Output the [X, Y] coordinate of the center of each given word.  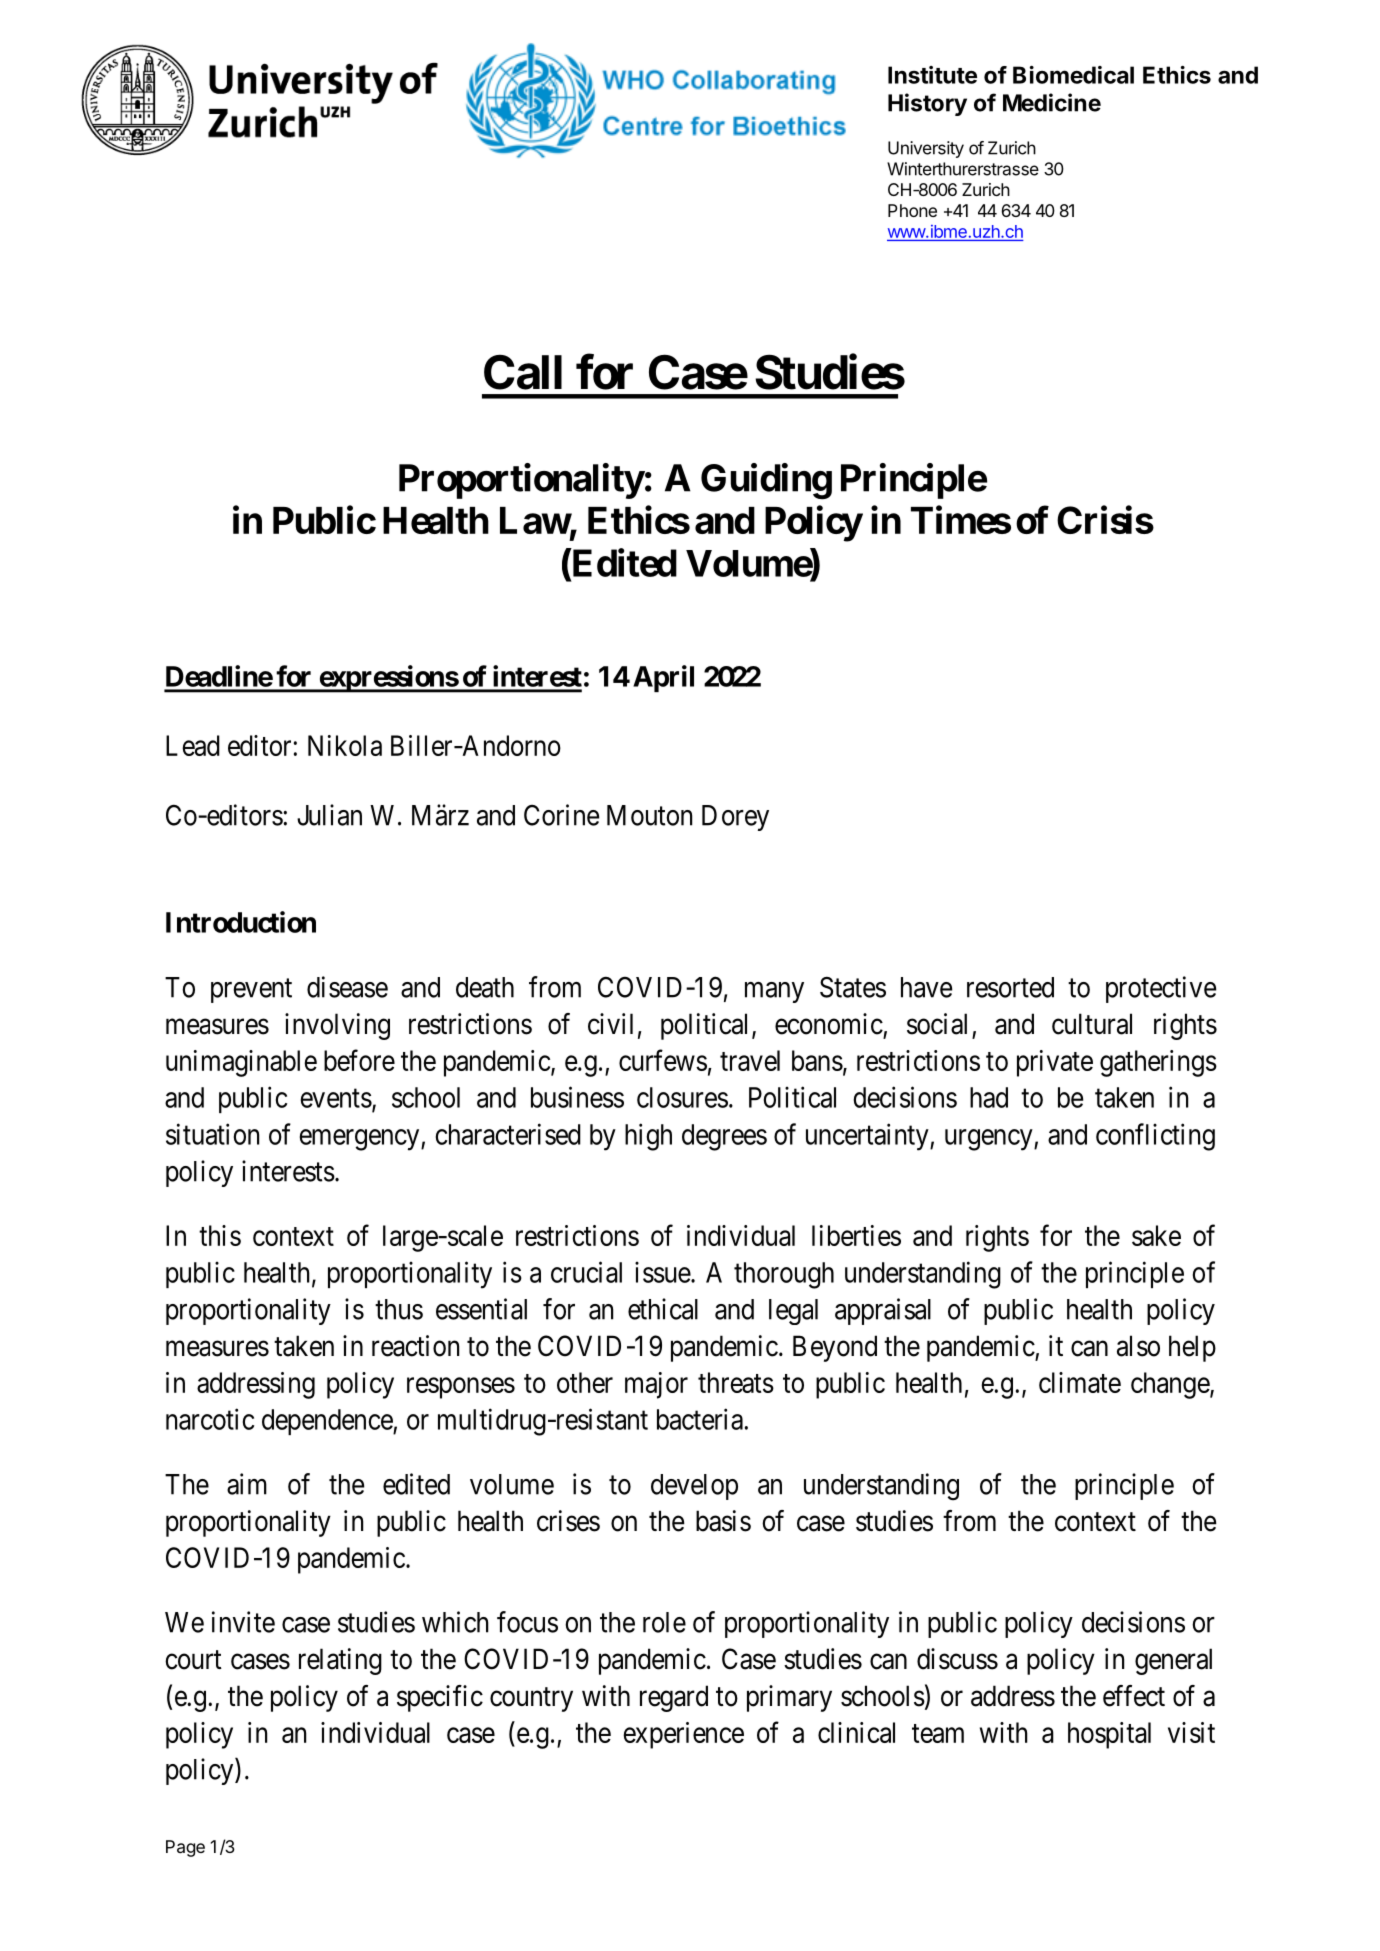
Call [523, 372]
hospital [1109, 1735]
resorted [1010, 987]
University [926, 149]
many [774, 992]
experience [683, 1735]
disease [347, 987]
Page [185, 1848]
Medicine [1052, 102]
